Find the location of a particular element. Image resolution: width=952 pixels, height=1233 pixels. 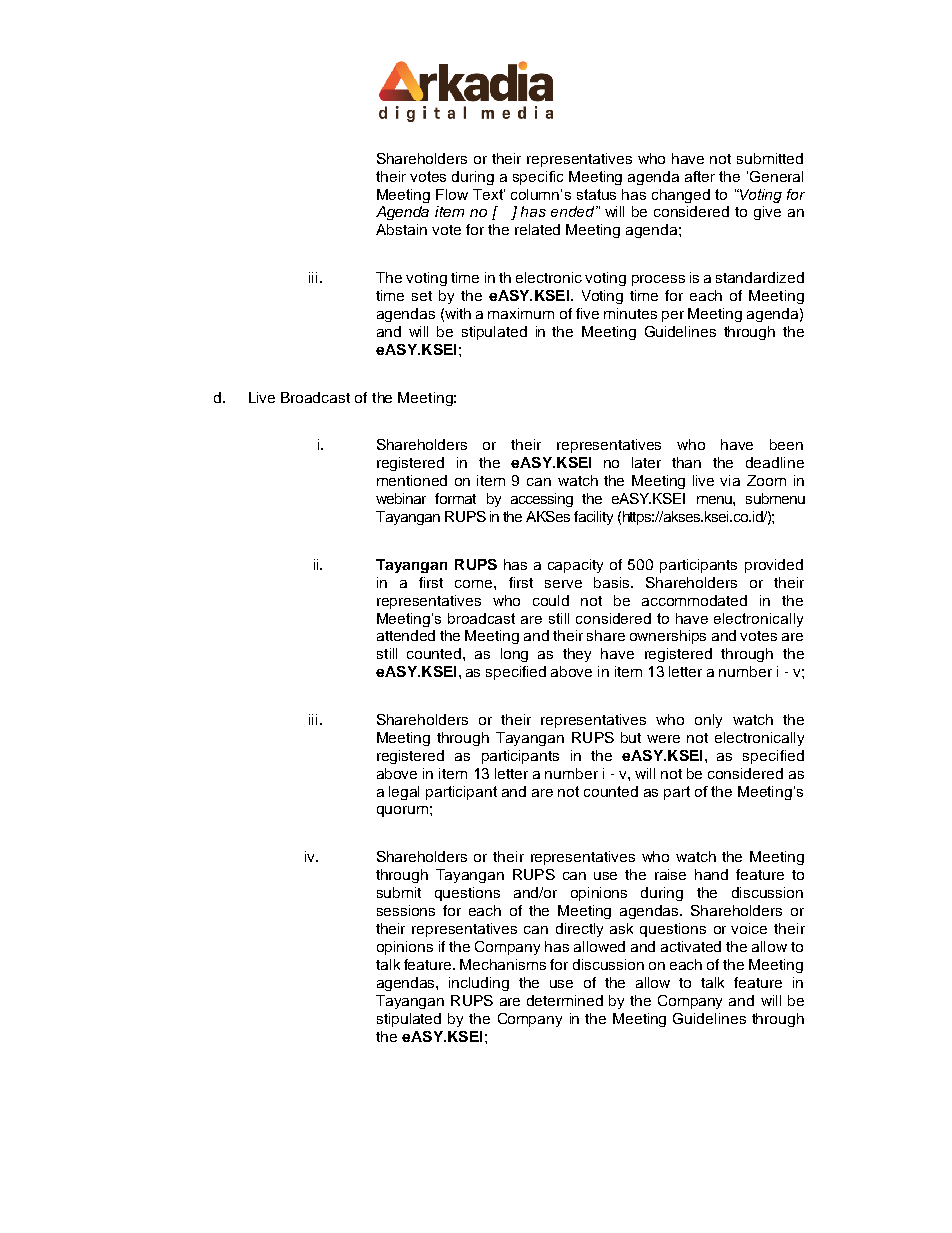

status is located at coordinates (596, 194).
